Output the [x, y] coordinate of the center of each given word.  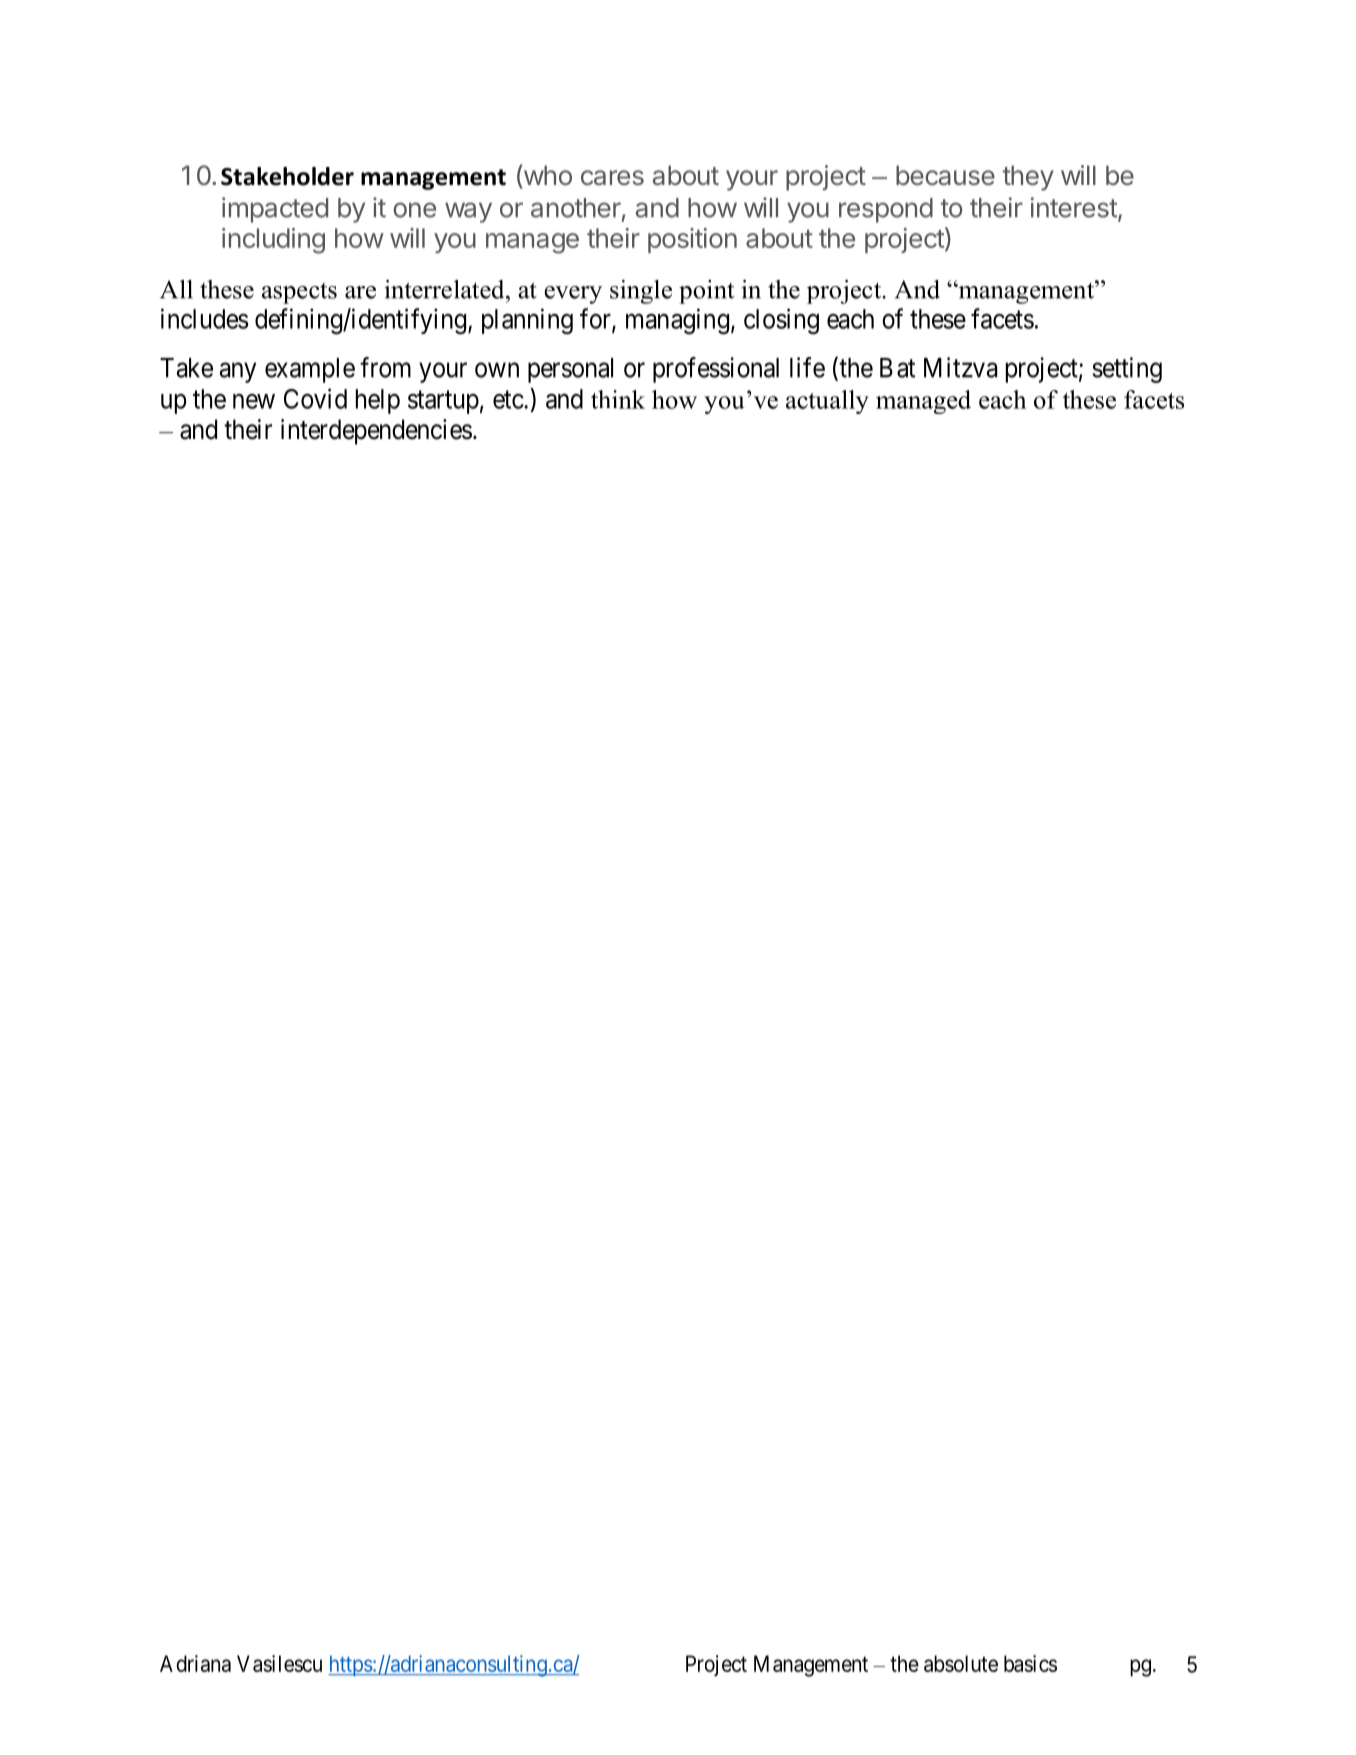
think [618, 399]
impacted [275, 210]
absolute [961, 1663]
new [254, 401]
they [1028, 178]
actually [827, 402]
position [692, 240]
